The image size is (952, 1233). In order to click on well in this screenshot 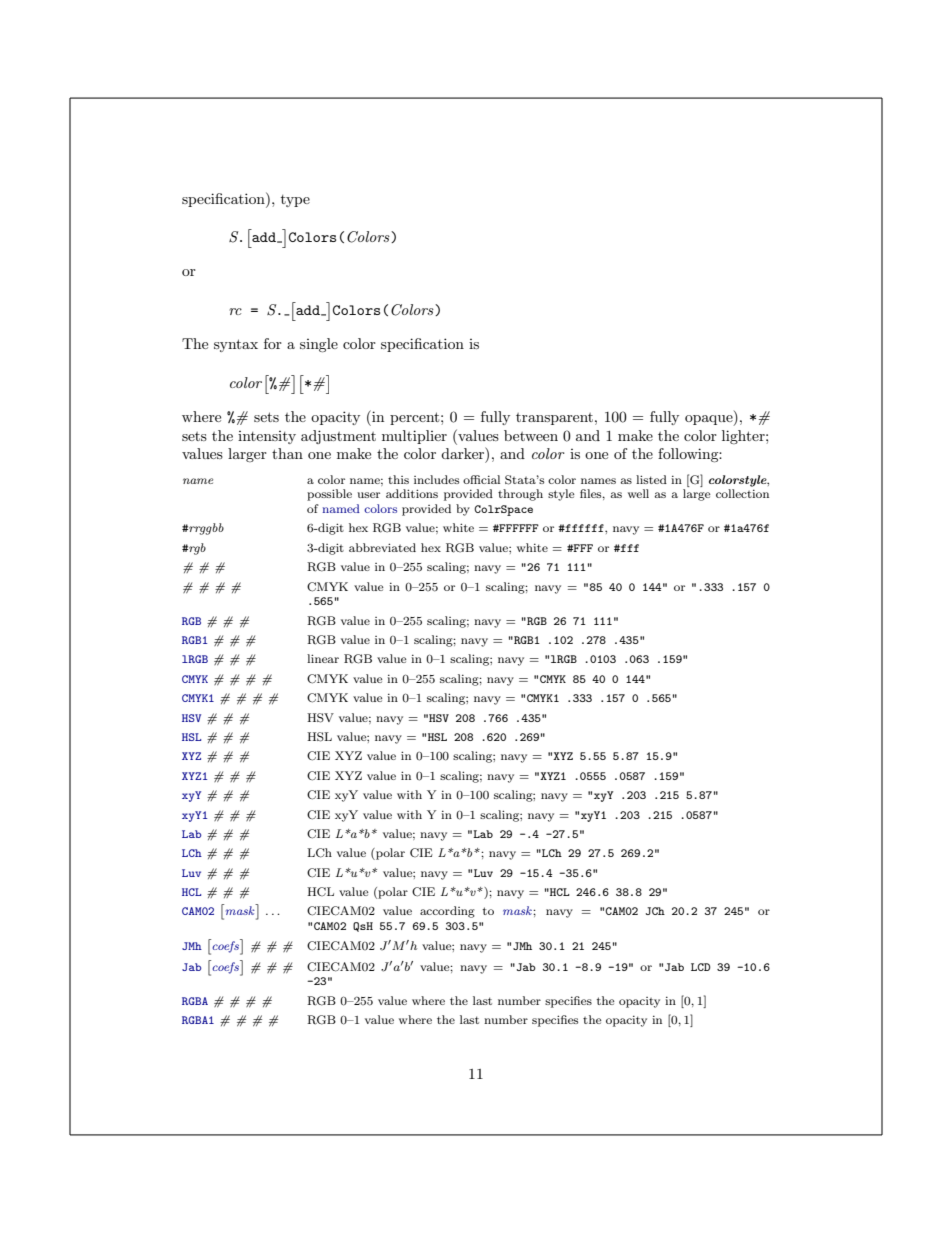, I will do `click(638, 493)`.
